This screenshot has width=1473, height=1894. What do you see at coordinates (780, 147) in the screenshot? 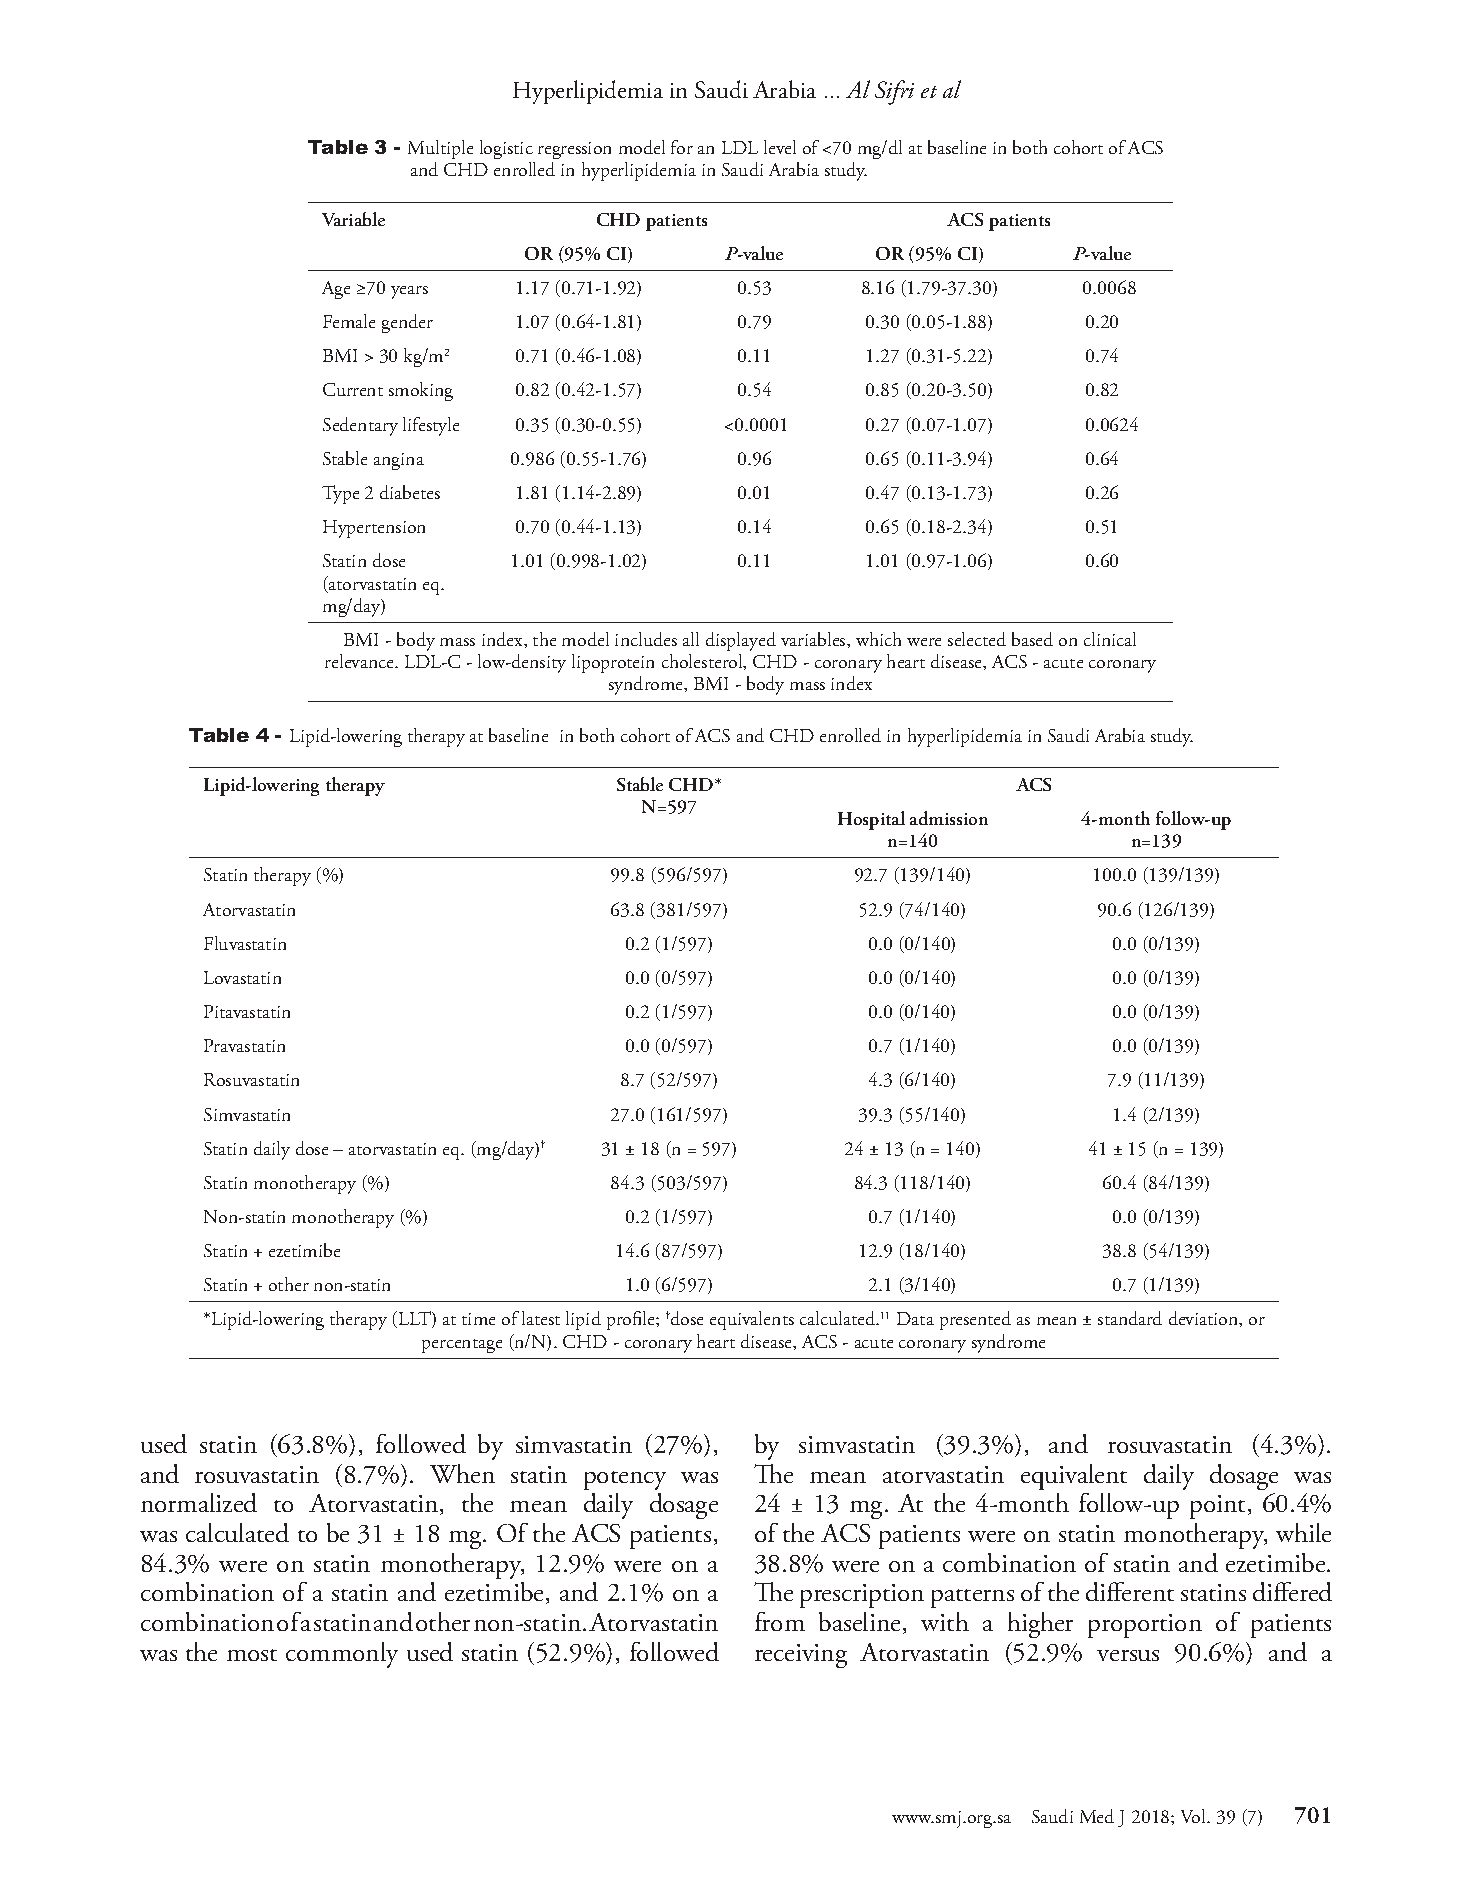
I see `level` at bounding box center [780, 147].
